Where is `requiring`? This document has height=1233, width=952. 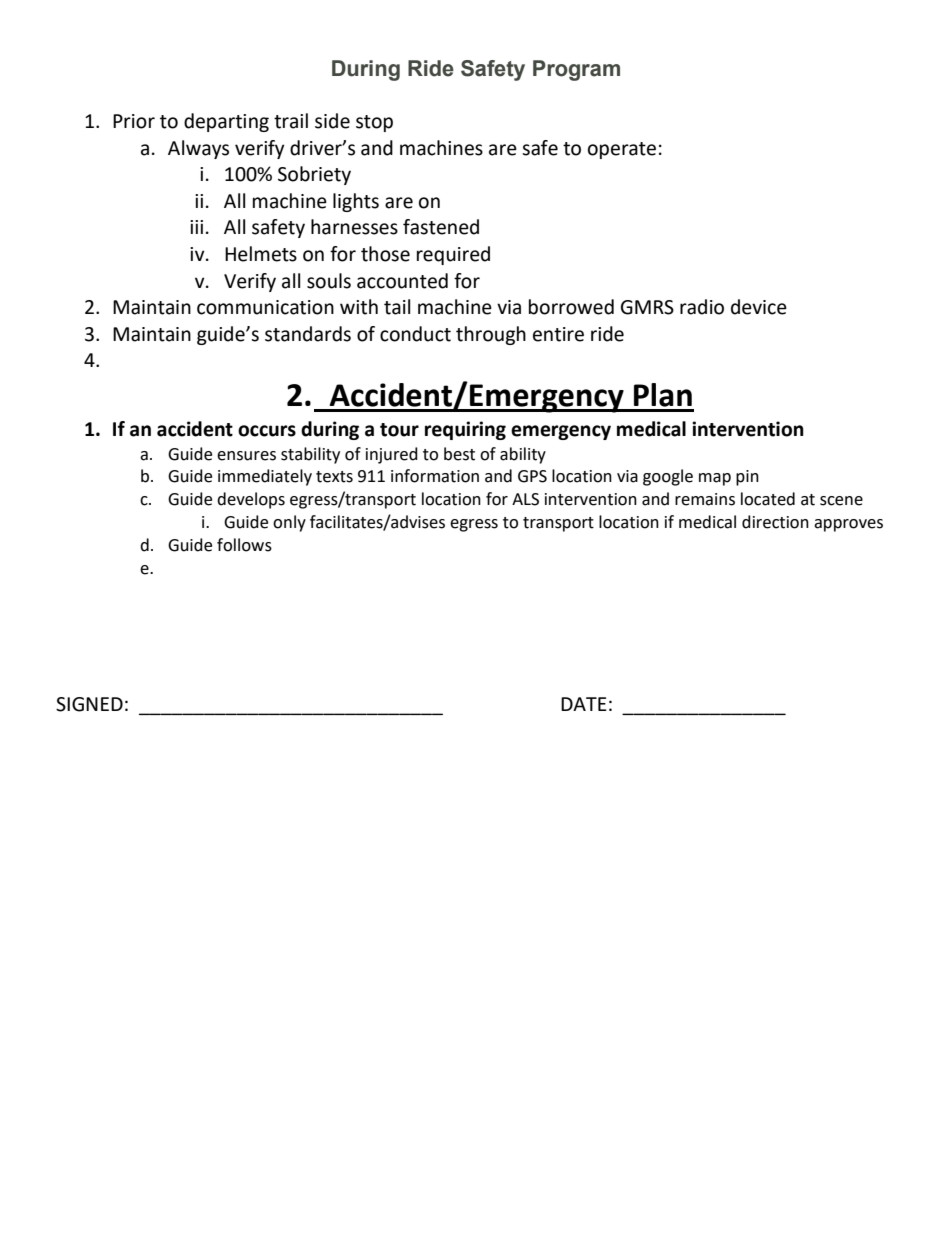 requiring is located at coordinates (465, 430).
